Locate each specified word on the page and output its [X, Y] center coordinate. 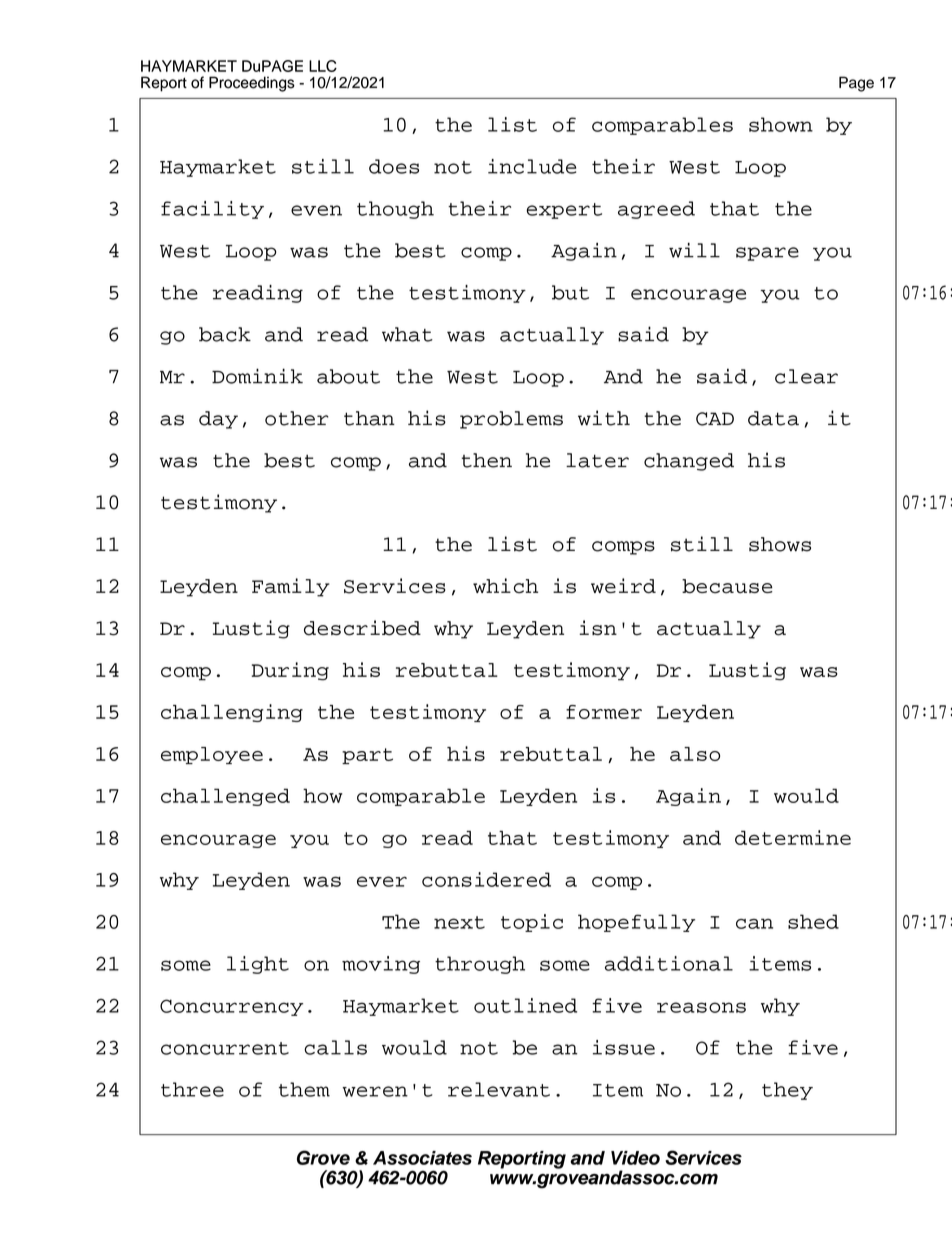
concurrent [225, 1048]
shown [781, 124]
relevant [499, 1089]
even [316, 210]
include [532, 166]
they [787, 1091]
